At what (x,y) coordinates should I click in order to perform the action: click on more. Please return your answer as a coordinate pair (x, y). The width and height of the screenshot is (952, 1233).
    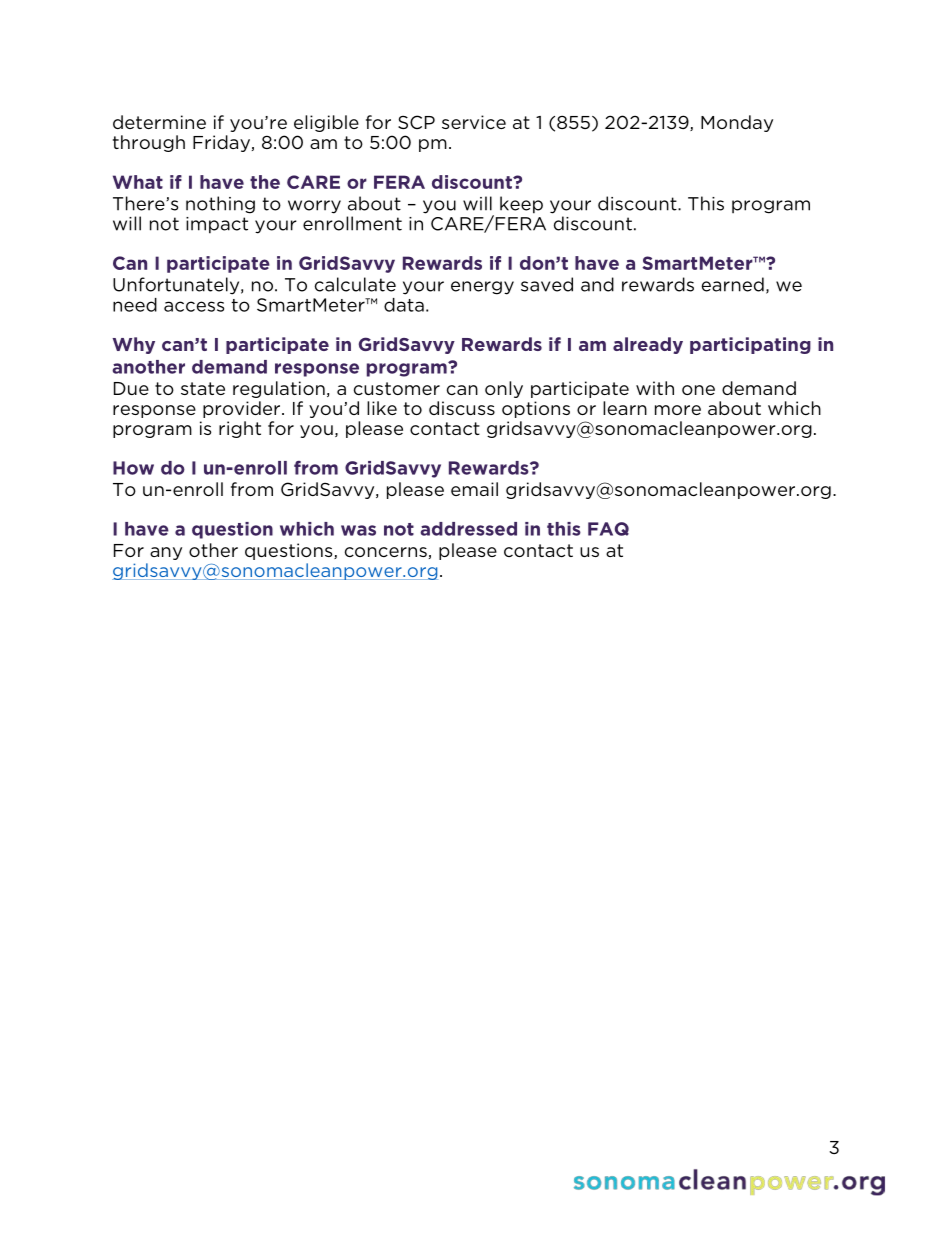
    Looking at the image, I should click on (678, 410).
